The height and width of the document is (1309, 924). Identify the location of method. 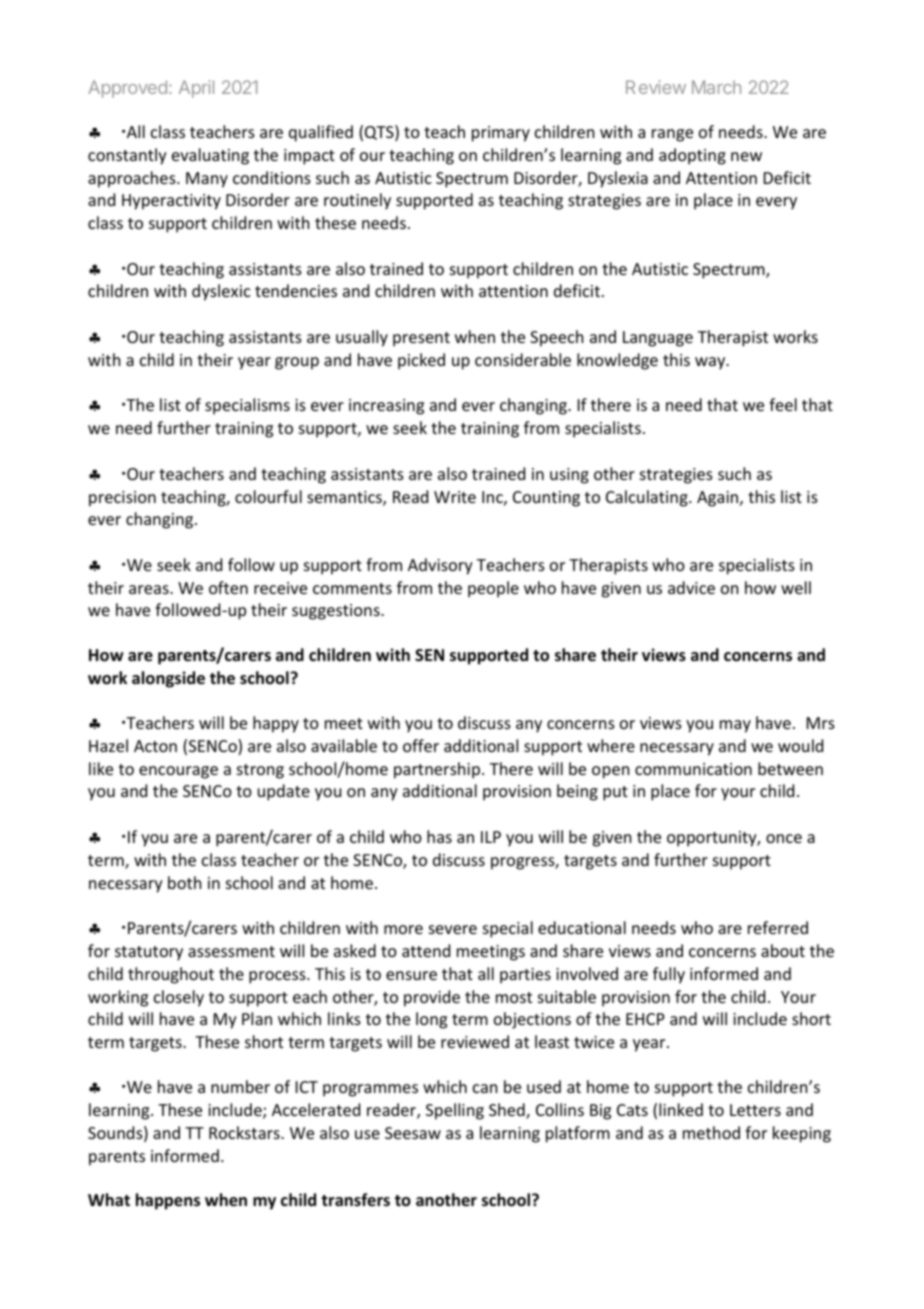
(711, 1132).
